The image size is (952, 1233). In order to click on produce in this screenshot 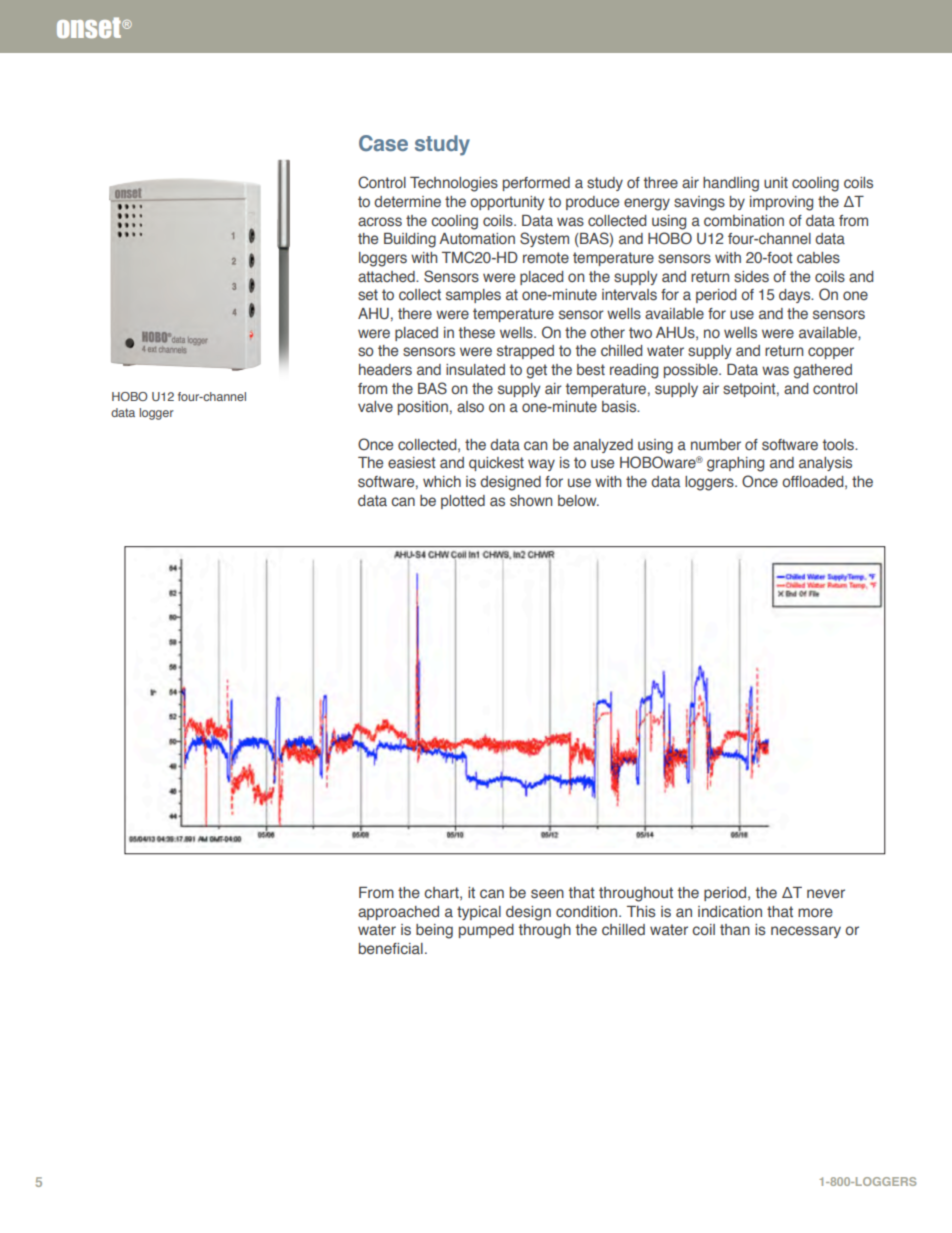, I will do `click(592, 203)`.
